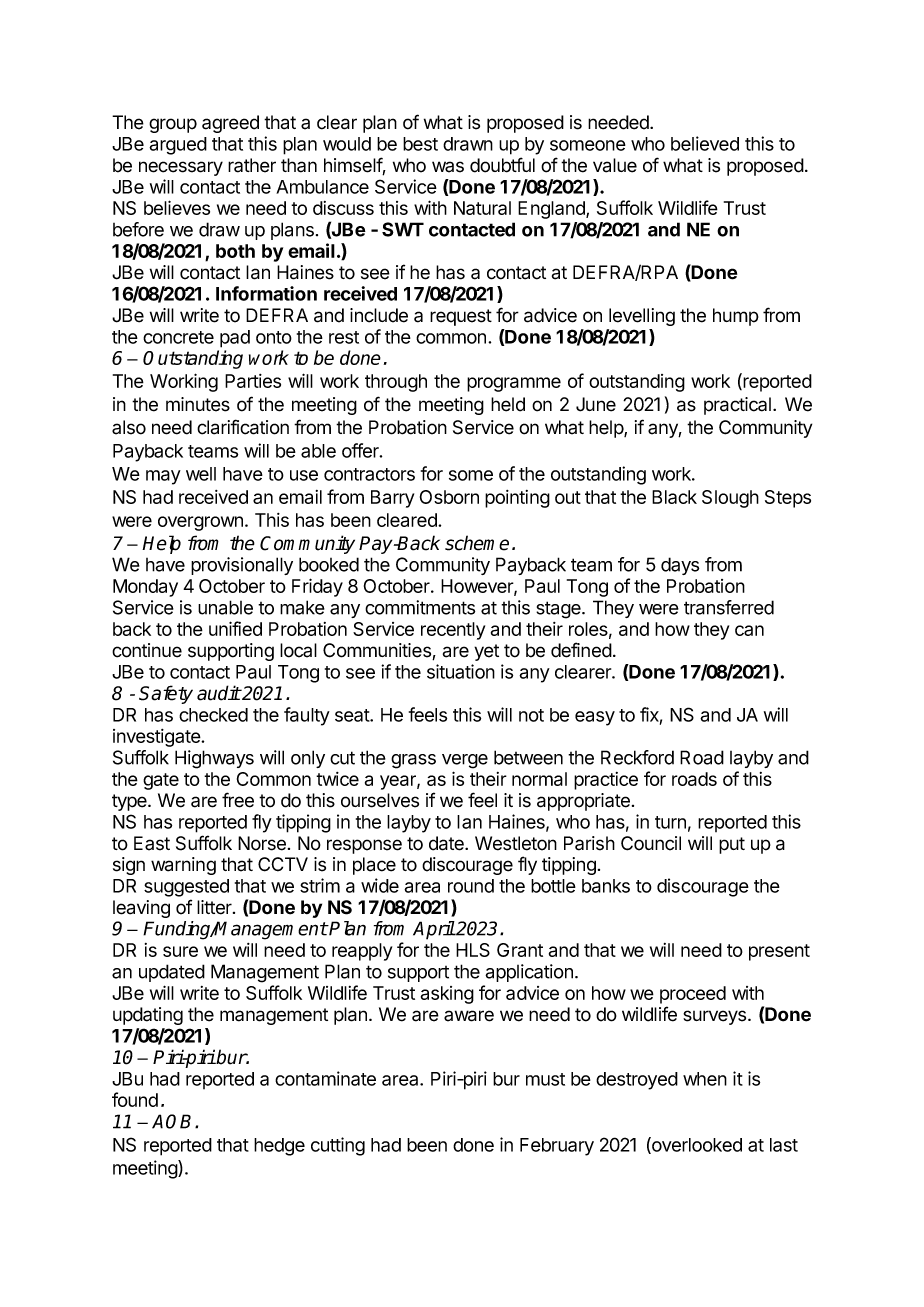 This screenshot has height=1307, width=924. I want to click on AOB, so click(174, 1121).
